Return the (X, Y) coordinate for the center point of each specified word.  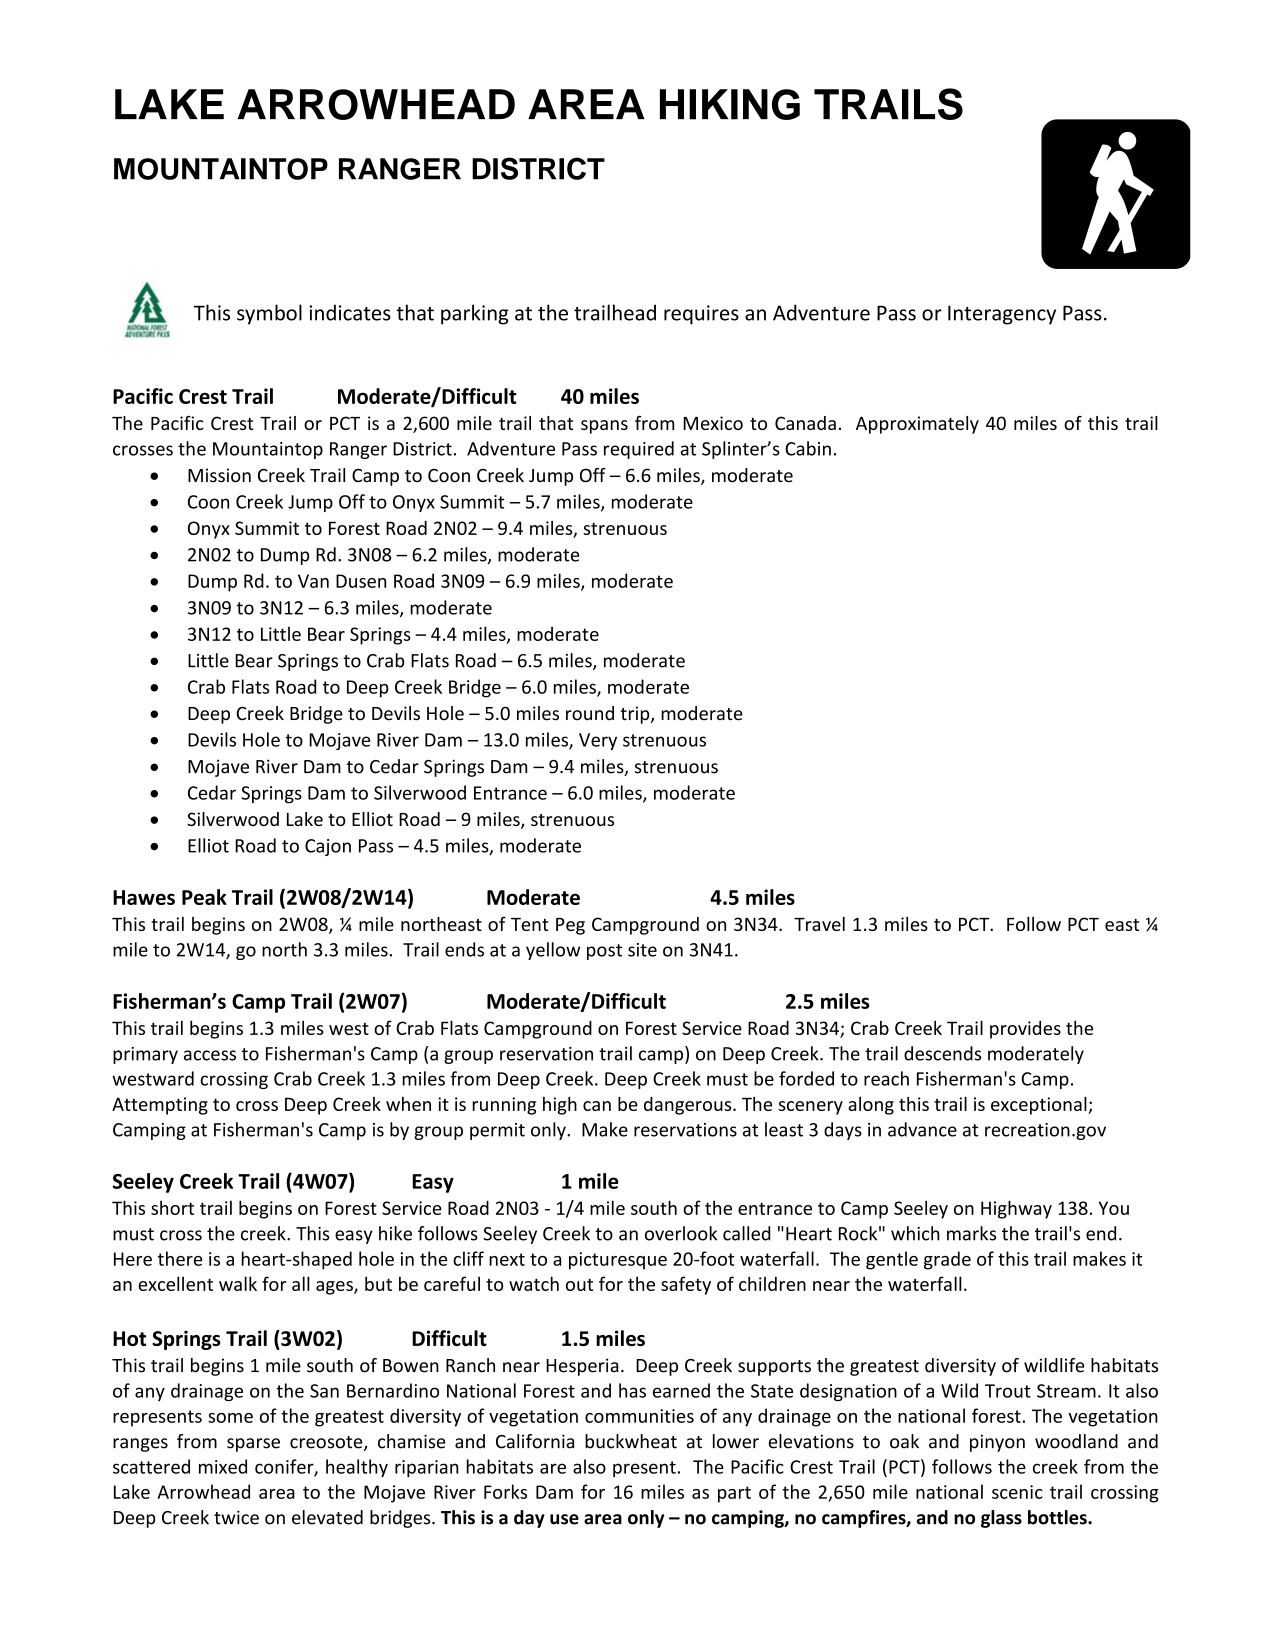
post (604, 952)
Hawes (144, 897)
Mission (219, 475)
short (172, 1207)
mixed (223, 1466)
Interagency (1002, 315)
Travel (819, 924)
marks (971, 1233)
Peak (204, 897)
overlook (681, 1233)
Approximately (917, 425)
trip (636, 715)
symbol (269, 314)
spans (604, 427)
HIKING (730, 104)
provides (1025, 1030)
